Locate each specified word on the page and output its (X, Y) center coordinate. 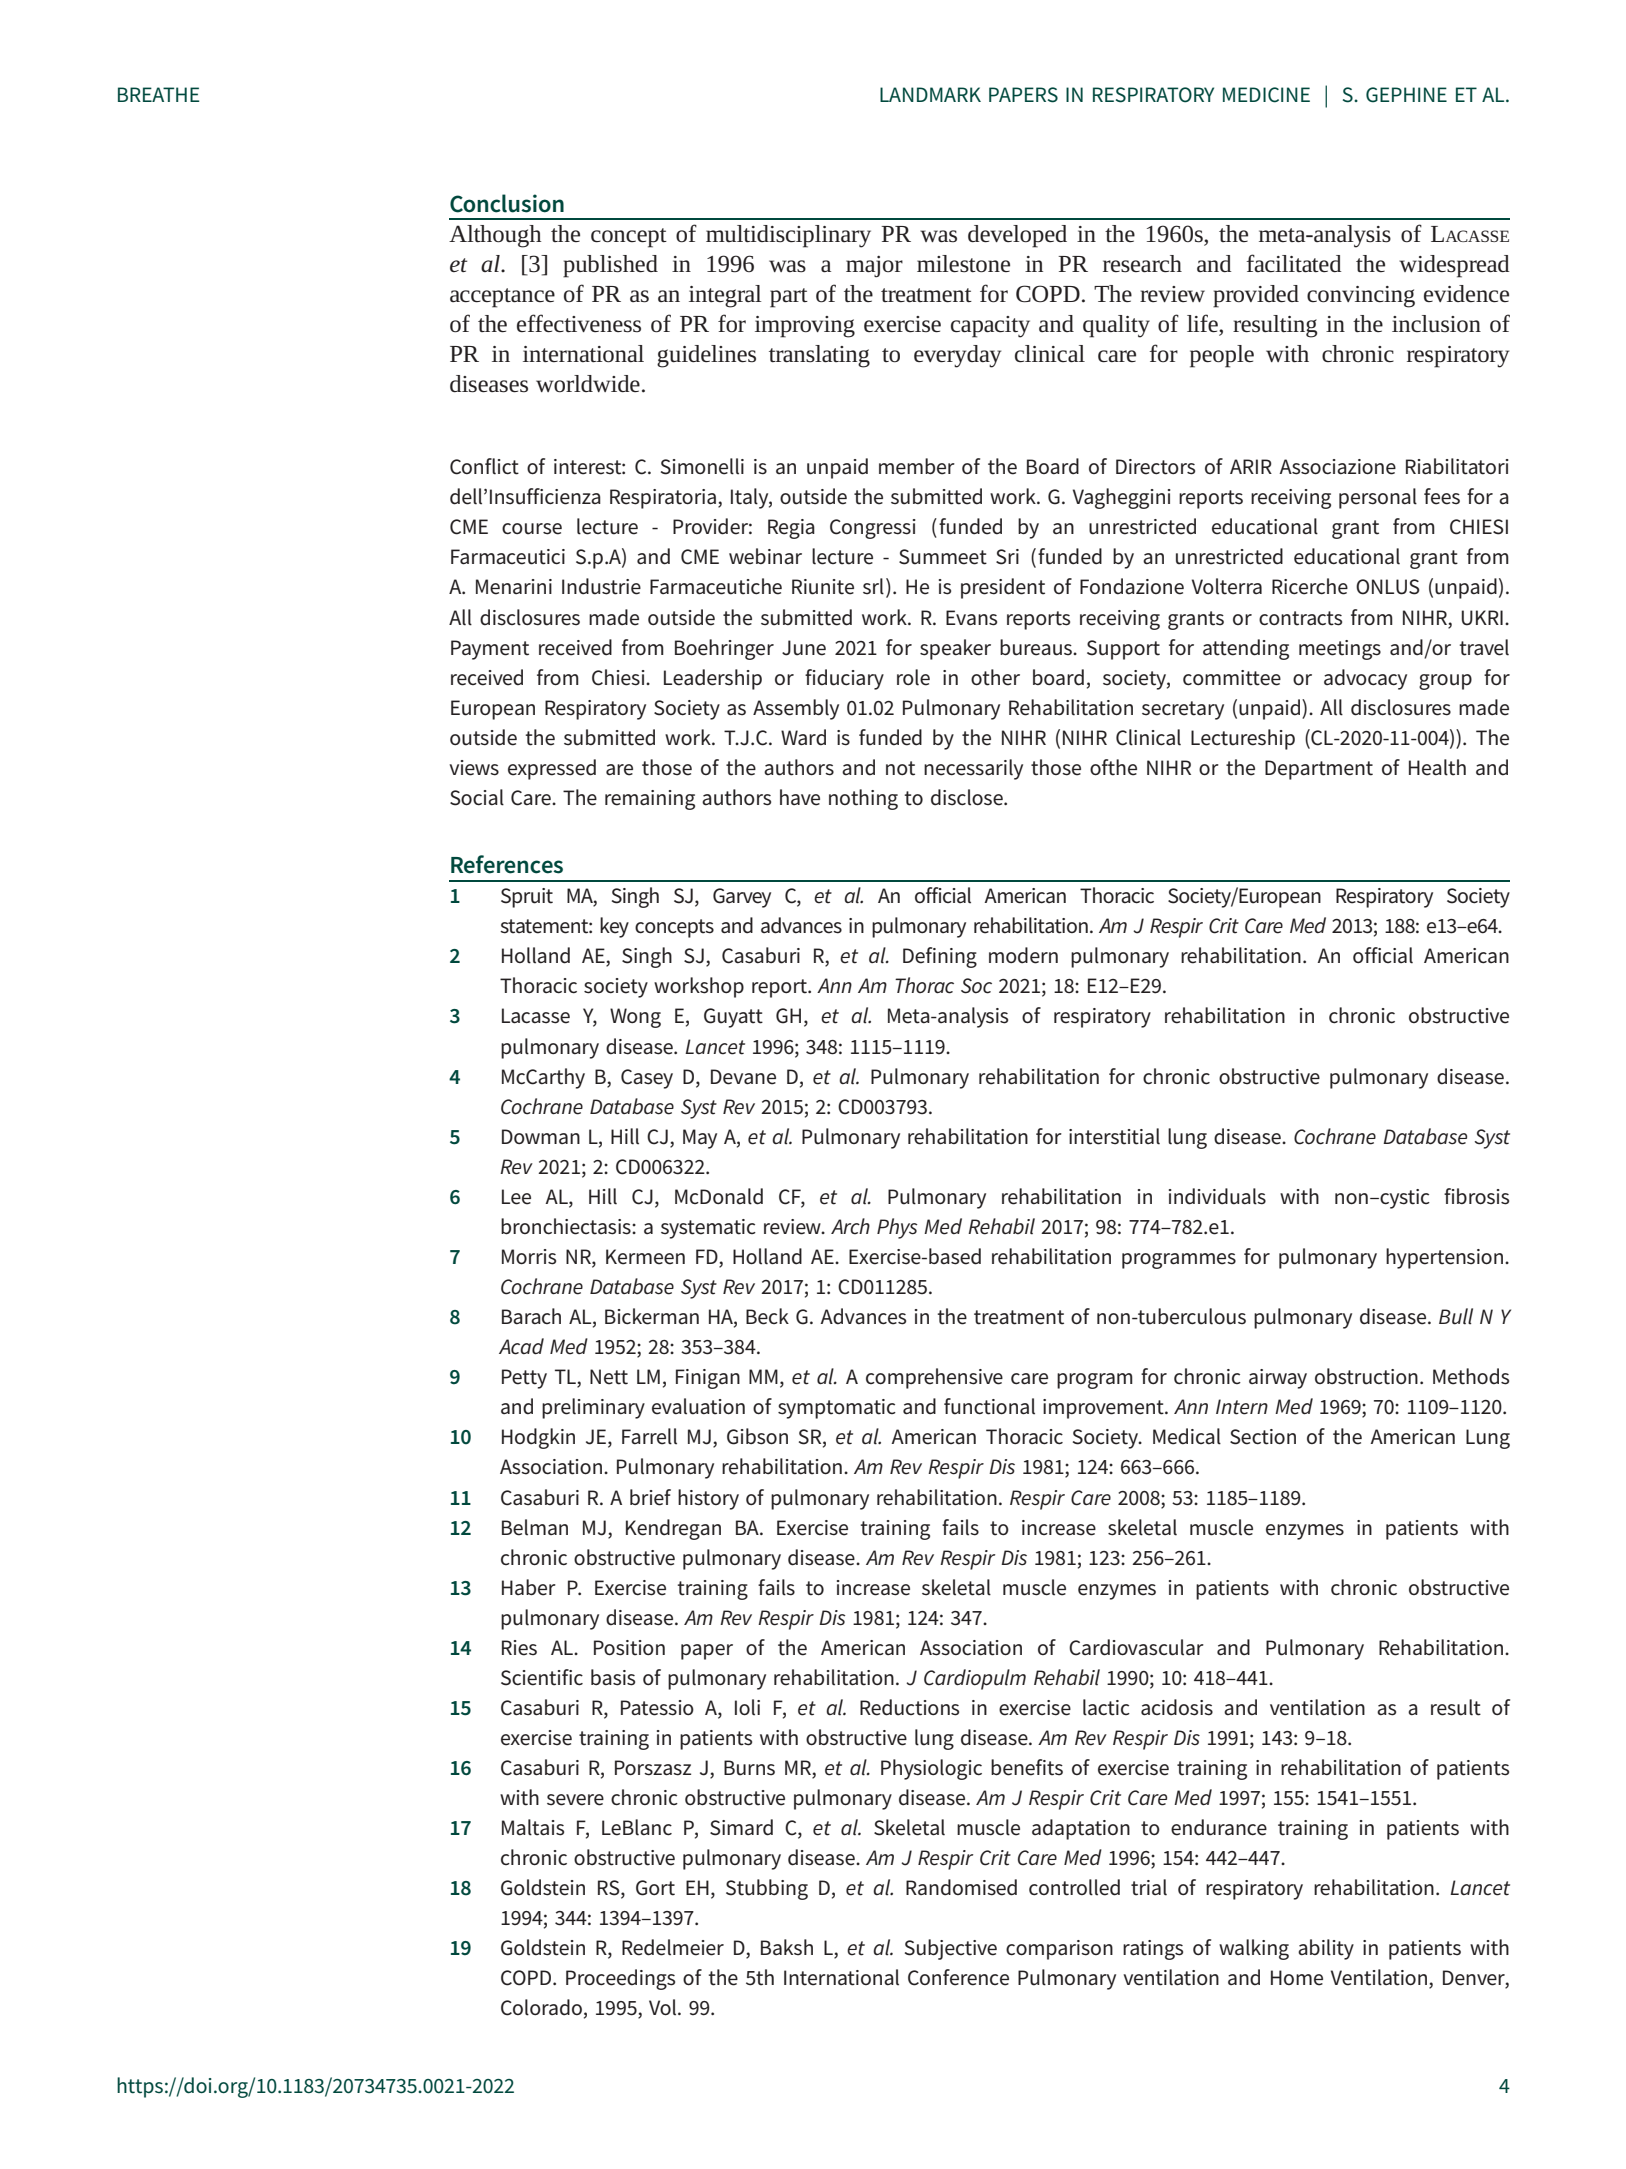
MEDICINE (1266, 95)
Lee (516, 1197)
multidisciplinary (788, 236)
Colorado (541, 2007)
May (700, 1139)
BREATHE (159, 94)
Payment (490, 650)
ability (1326, 1949)
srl (873, 586)
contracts (1300, 618)
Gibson (757, 1436)
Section (1263, 1437)
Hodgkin (538, 1438)
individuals (1217, 1196)
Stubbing (767, 1889)
